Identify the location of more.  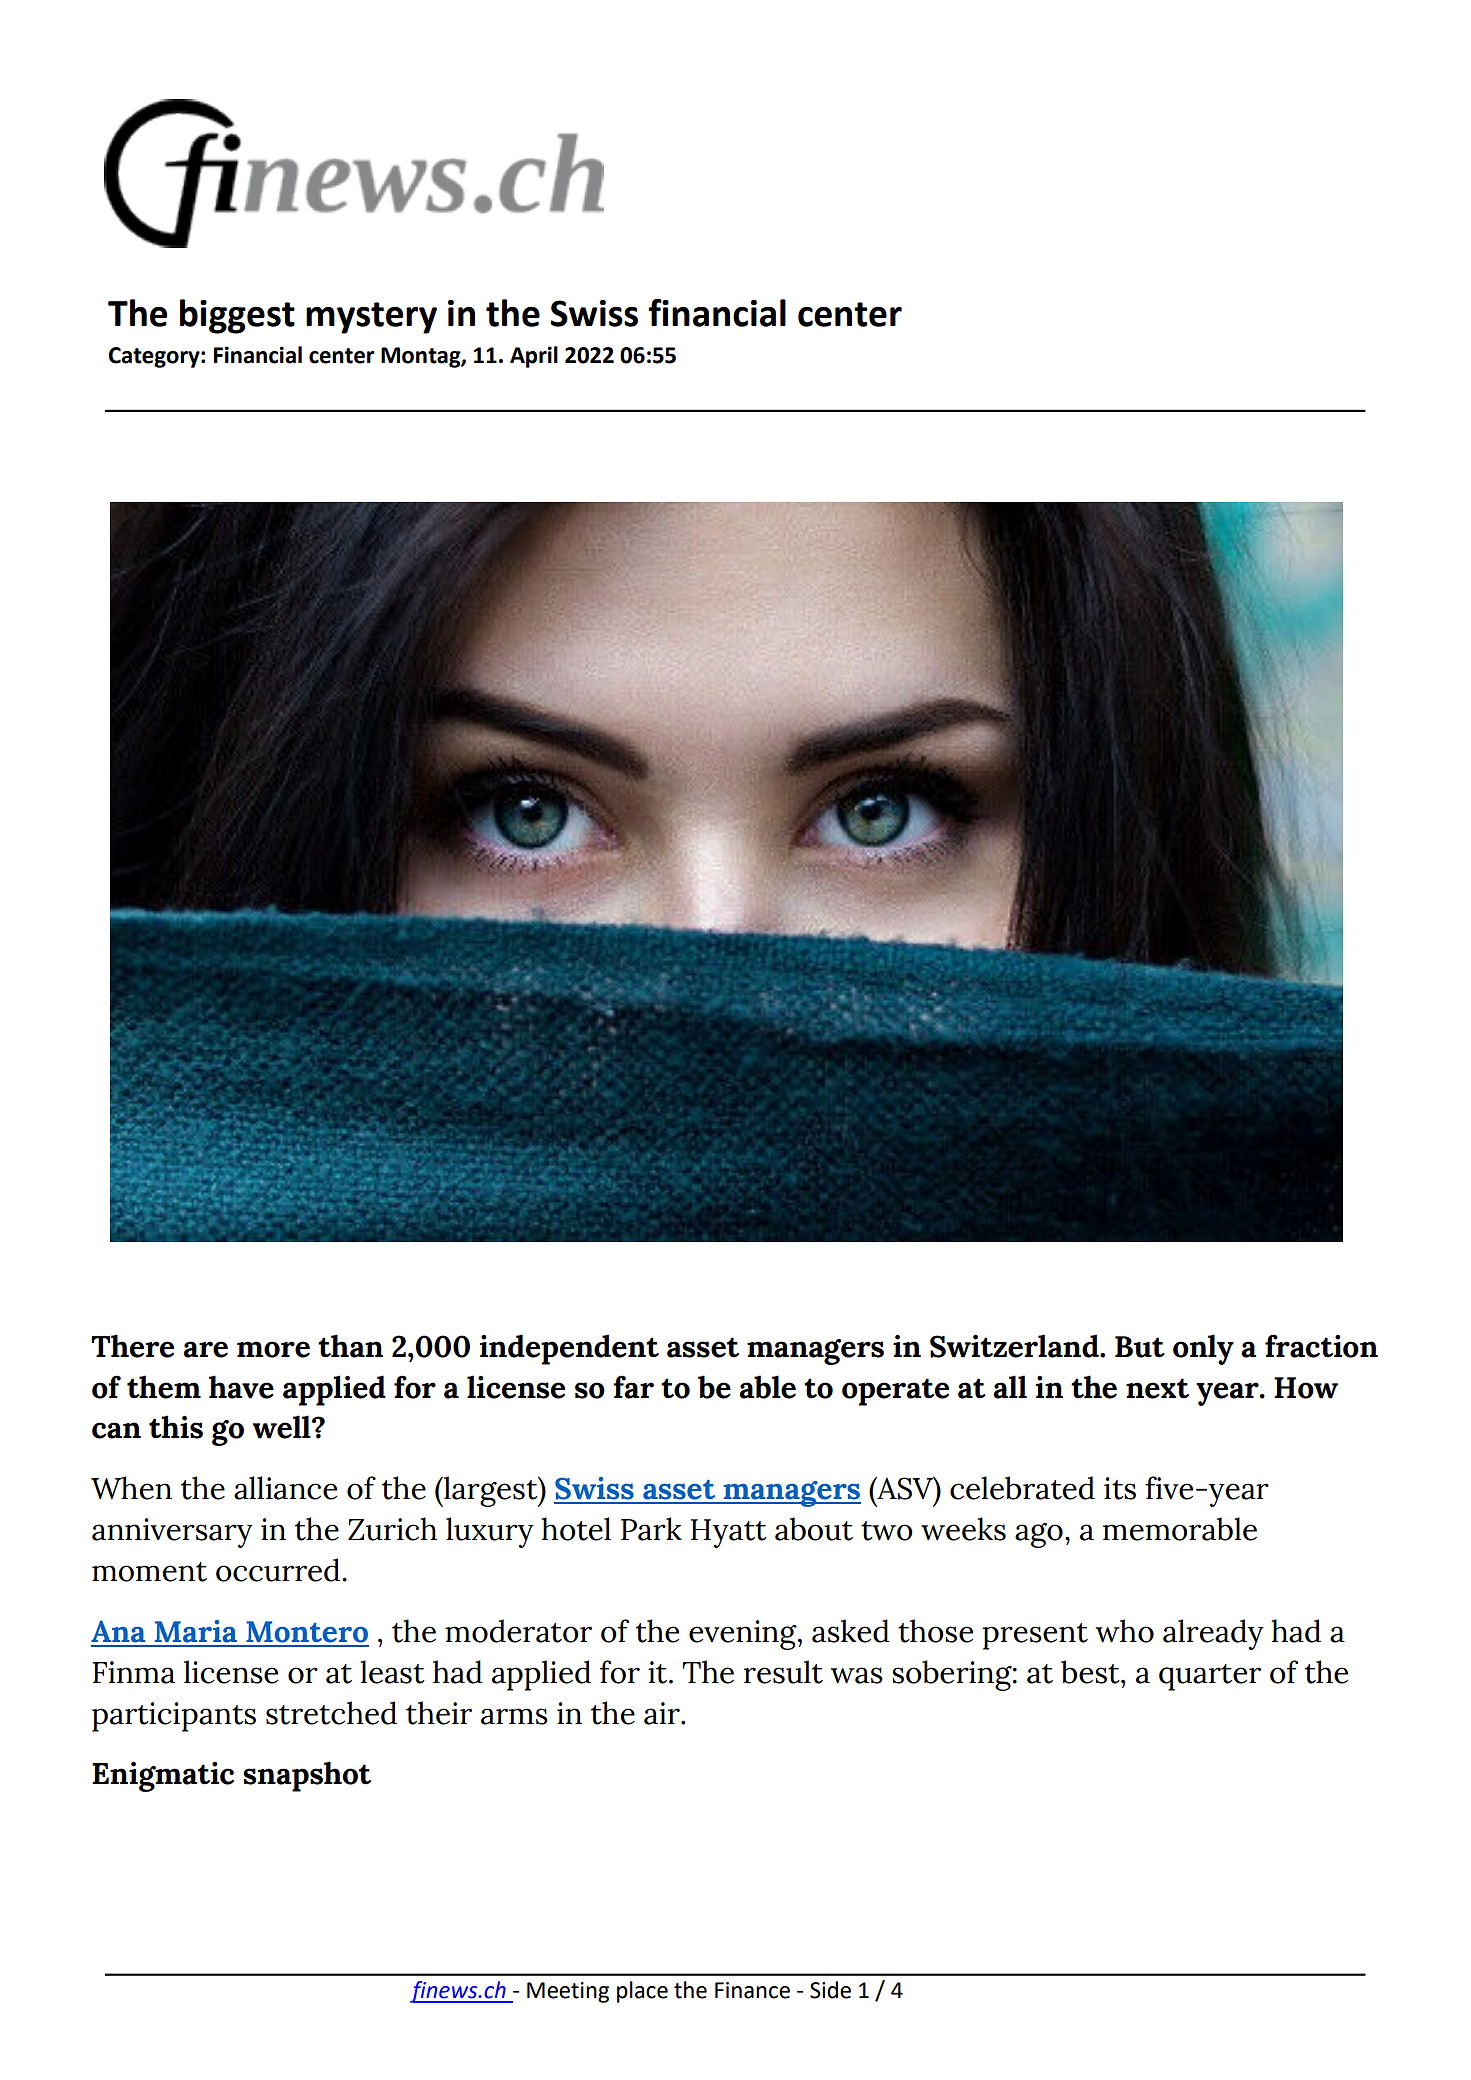
(273, 1349).
